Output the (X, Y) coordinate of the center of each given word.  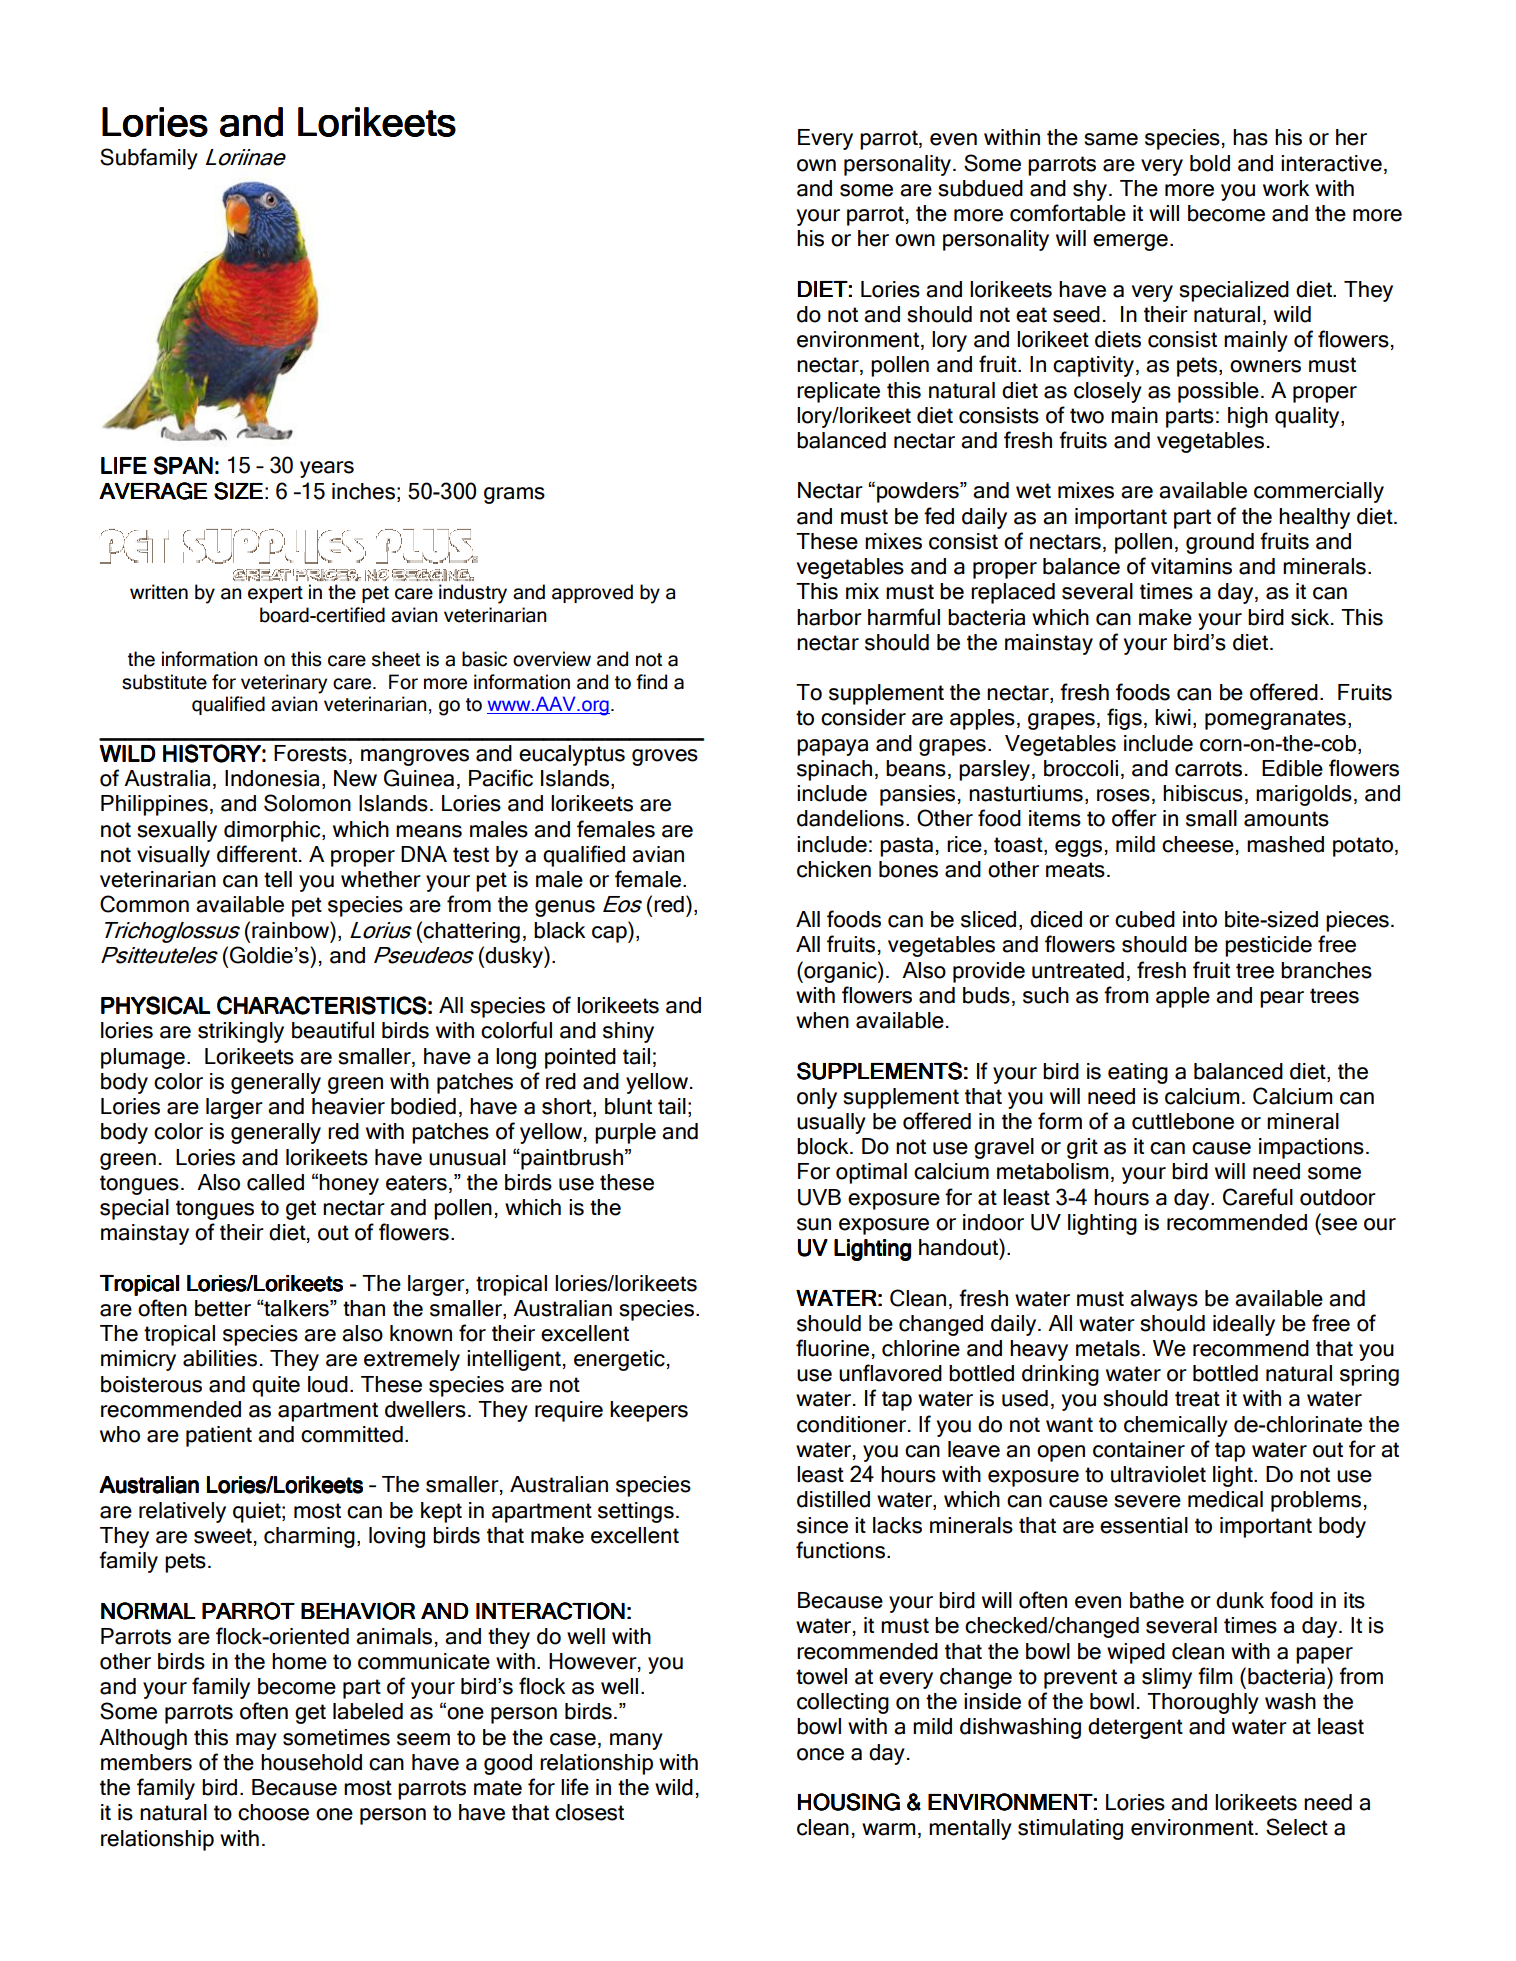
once (820, 1754)
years (327, 469)
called (275, 1182)
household (311, 1762)
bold (1210, 163)
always (1164, 1300)
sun (814, 1224)
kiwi (1173, 717)
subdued (980, 188)
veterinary (284, 684)
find (651, 682)
